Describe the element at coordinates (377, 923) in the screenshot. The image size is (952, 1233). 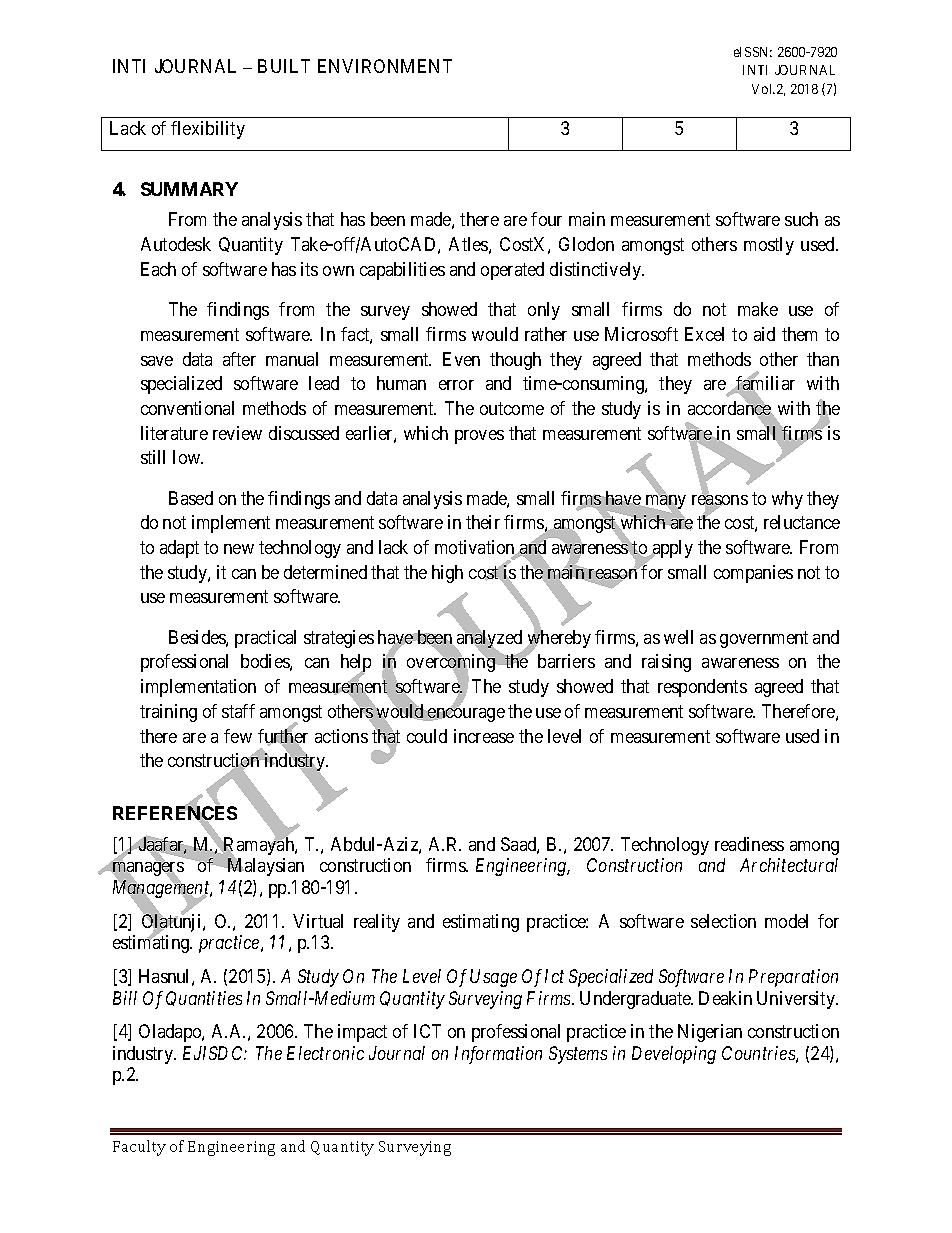
I see `reality` at that location.
